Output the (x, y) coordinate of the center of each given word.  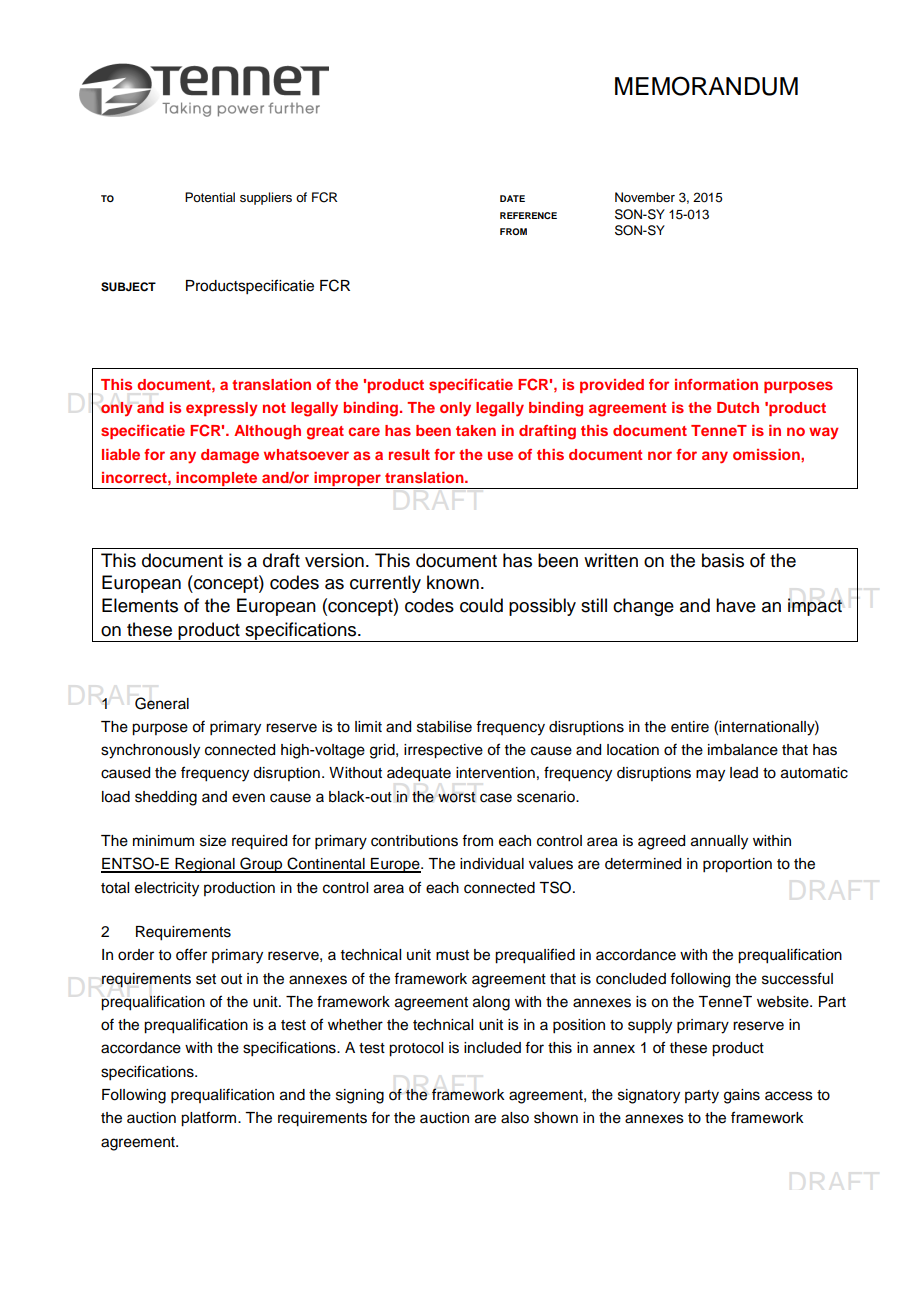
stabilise (444, 727)
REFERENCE (528, 215)
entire (690, 727)
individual (492, 864)
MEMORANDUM (706, 86)
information (716, 384)
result (409, 454)
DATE (512, 198)
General (162, 703)
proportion (737, 865)
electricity (167, 889)
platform (210, 1119)
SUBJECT (128, 287)
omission (767, 454)
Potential (210, 197)
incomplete (217, 480)
